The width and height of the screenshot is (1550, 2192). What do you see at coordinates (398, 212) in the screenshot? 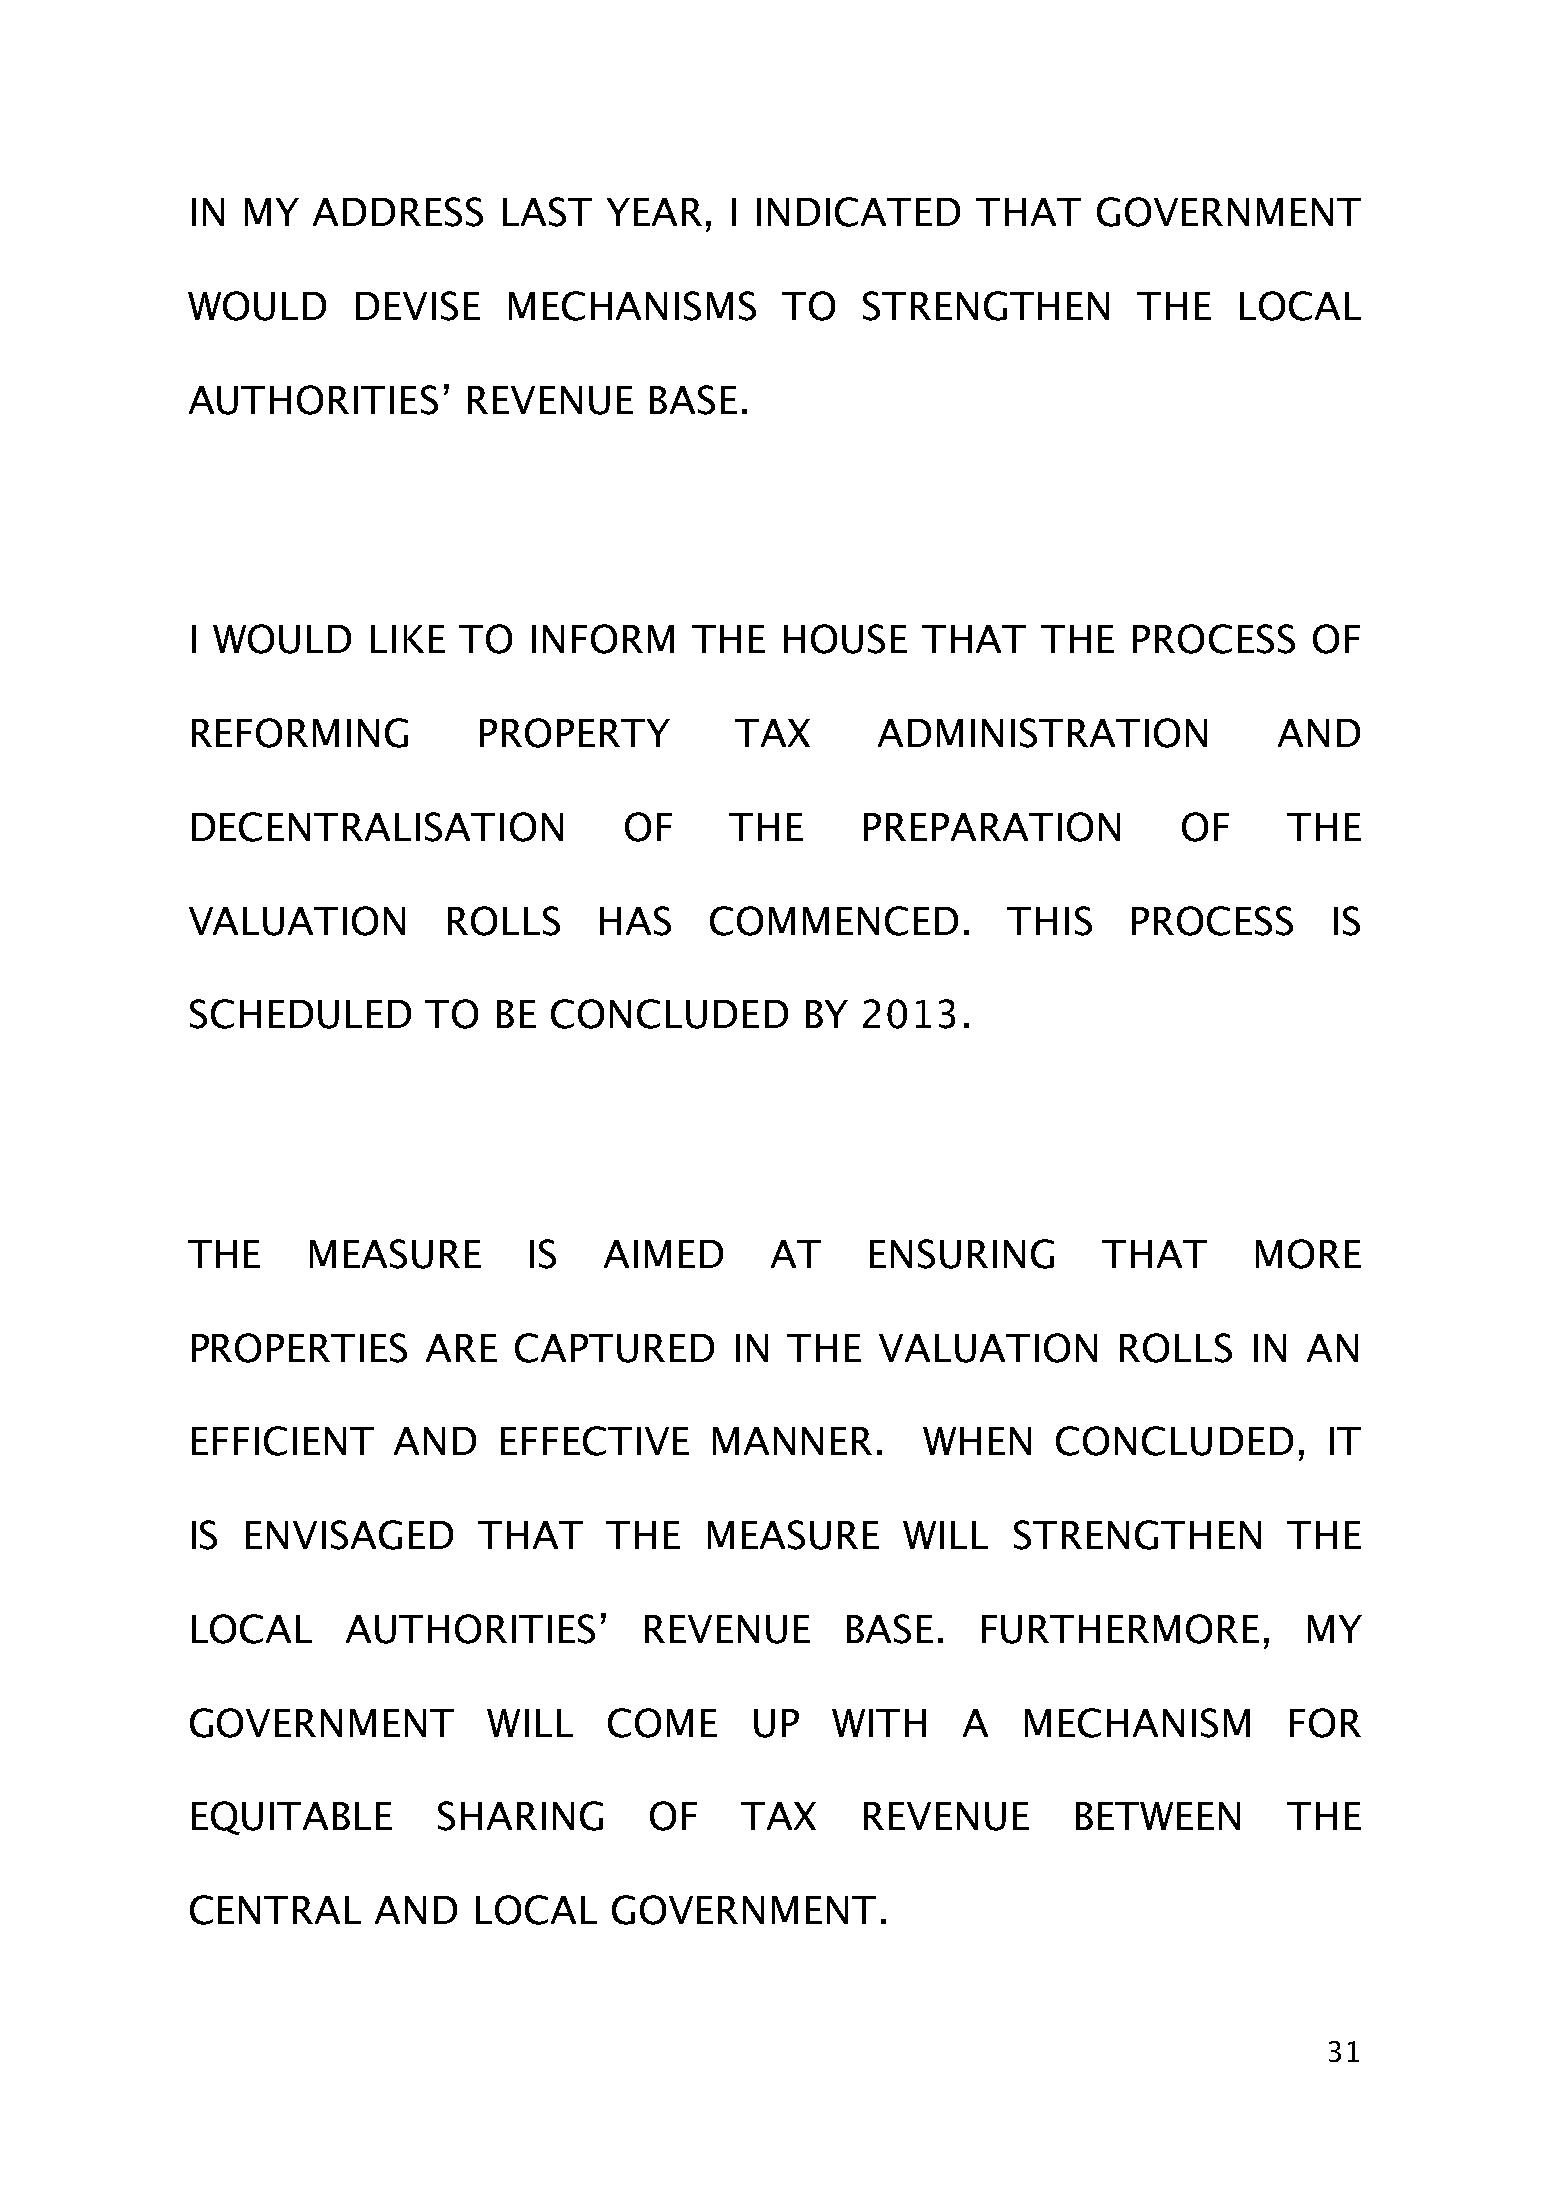
I see `ADDRESS` at bounding box center [398, 212].
